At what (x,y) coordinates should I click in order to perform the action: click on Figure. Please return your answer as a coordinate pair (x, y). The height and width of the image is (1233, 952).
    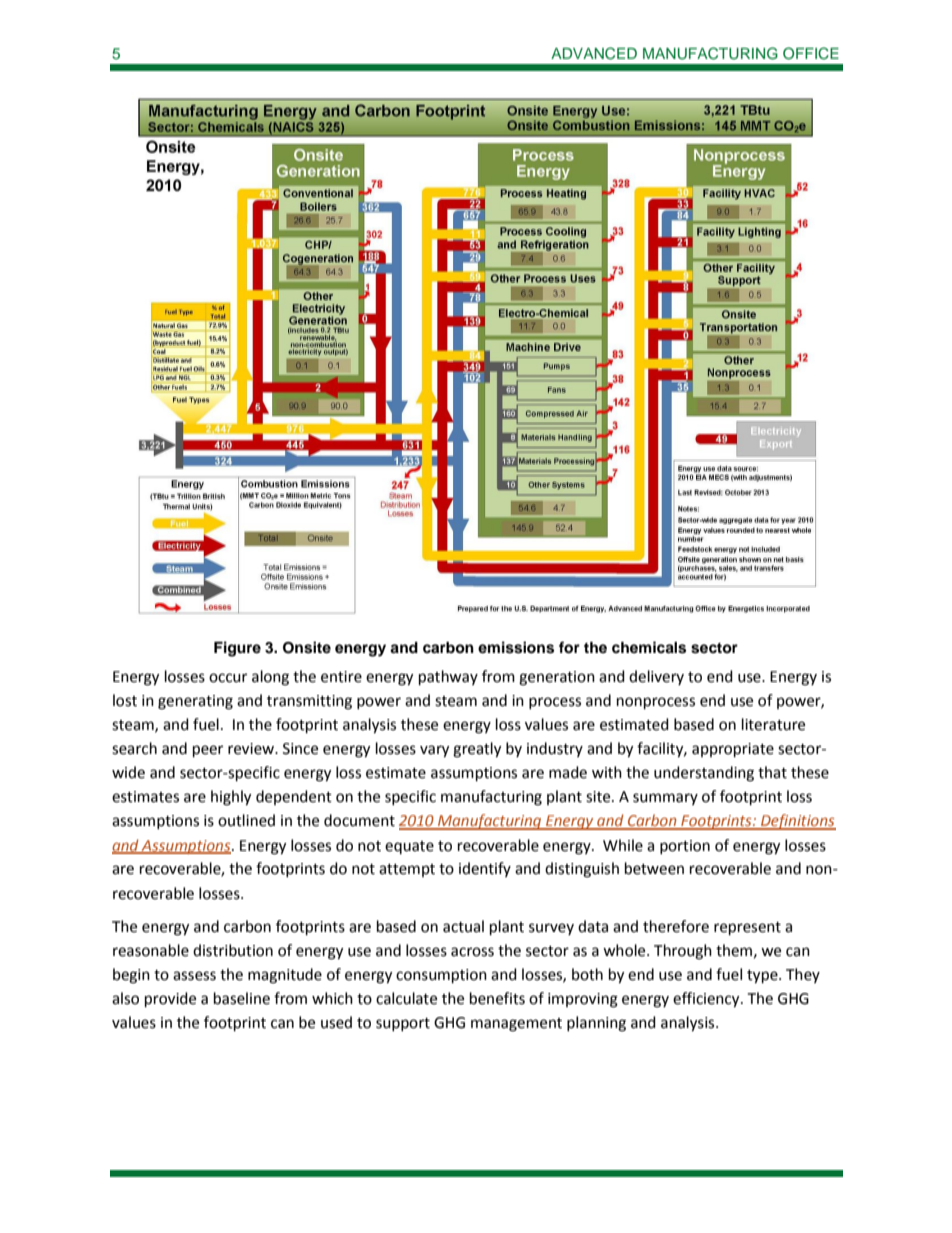
    Looking at the image, I should click on (237, 649).
